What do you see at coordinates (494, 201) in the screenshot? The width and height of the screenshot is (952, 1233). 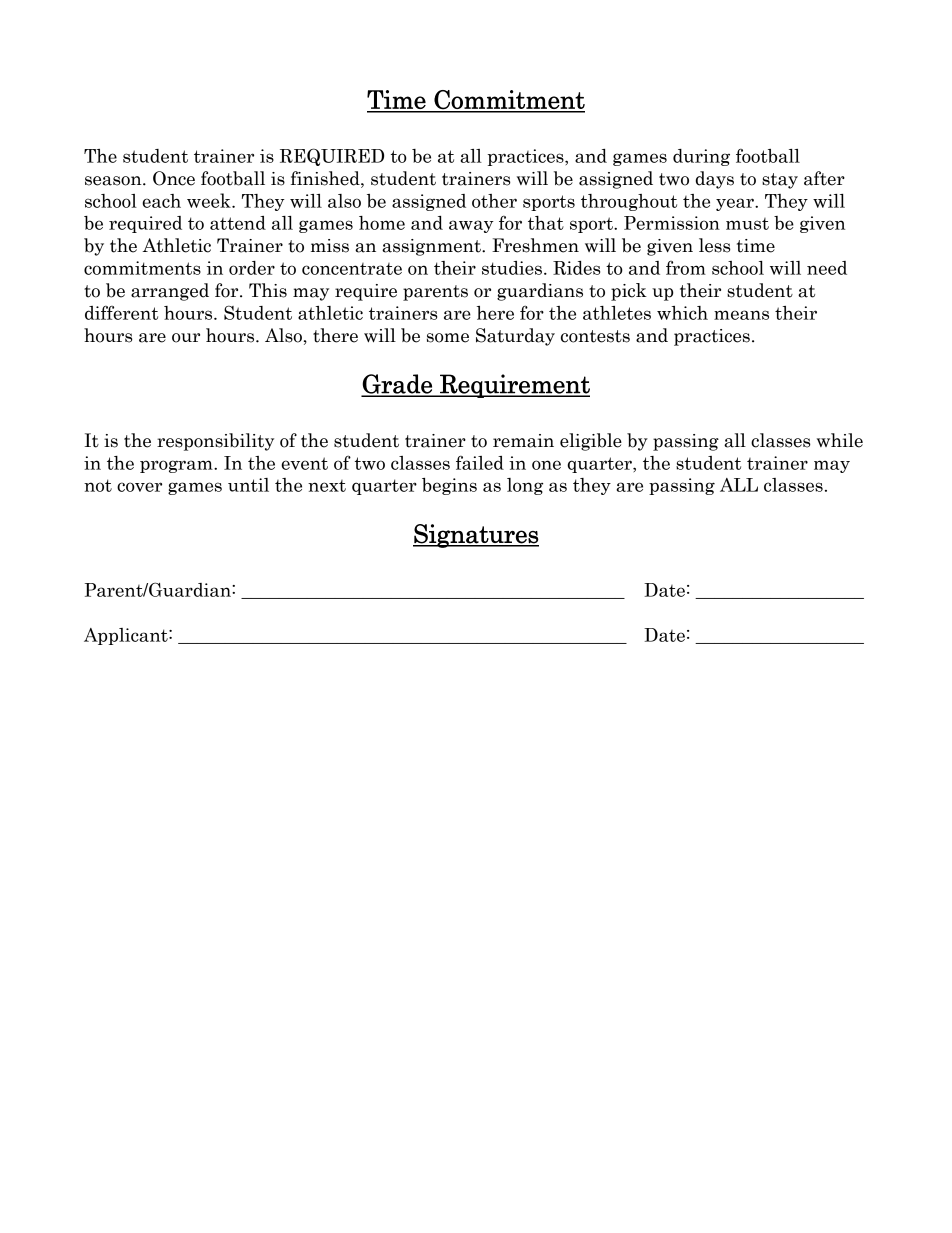 I see `other` at bounding box center [494, 201].
